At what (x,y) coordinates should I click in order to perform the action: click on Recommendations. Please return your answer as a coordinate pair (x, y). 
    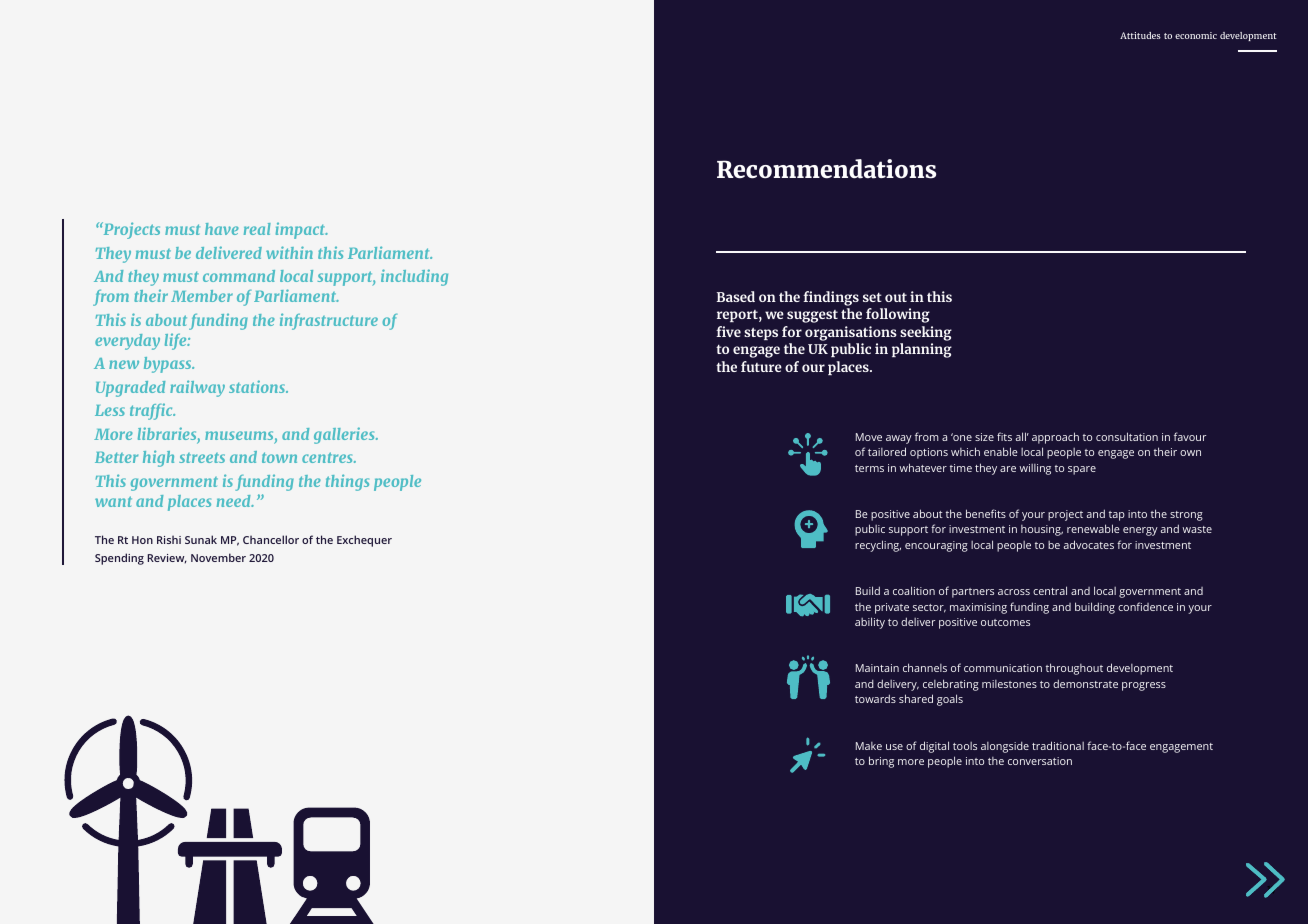
    Looking at the image, I should click on (826, 169).
